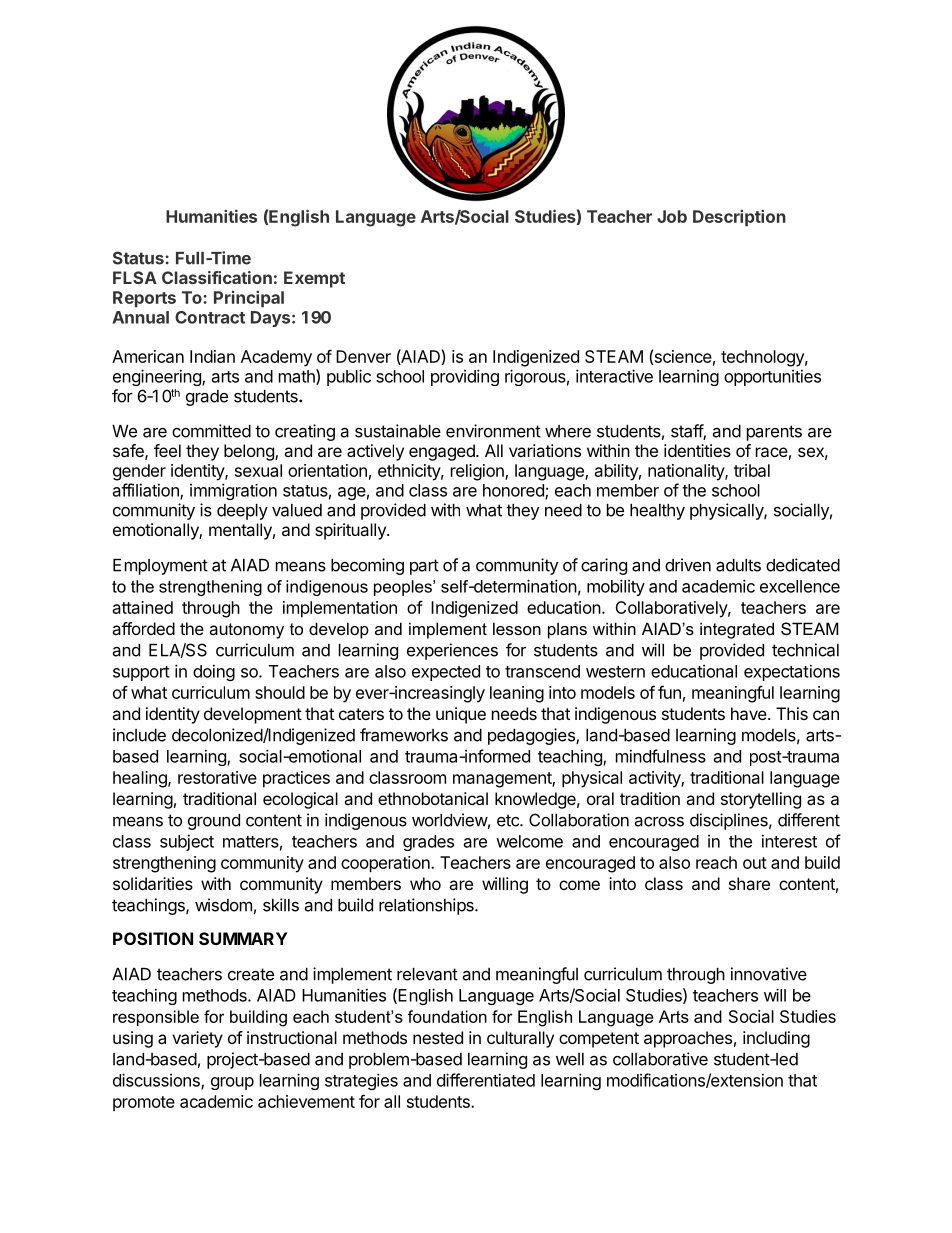  I want to click on share, so click(749, 883).
